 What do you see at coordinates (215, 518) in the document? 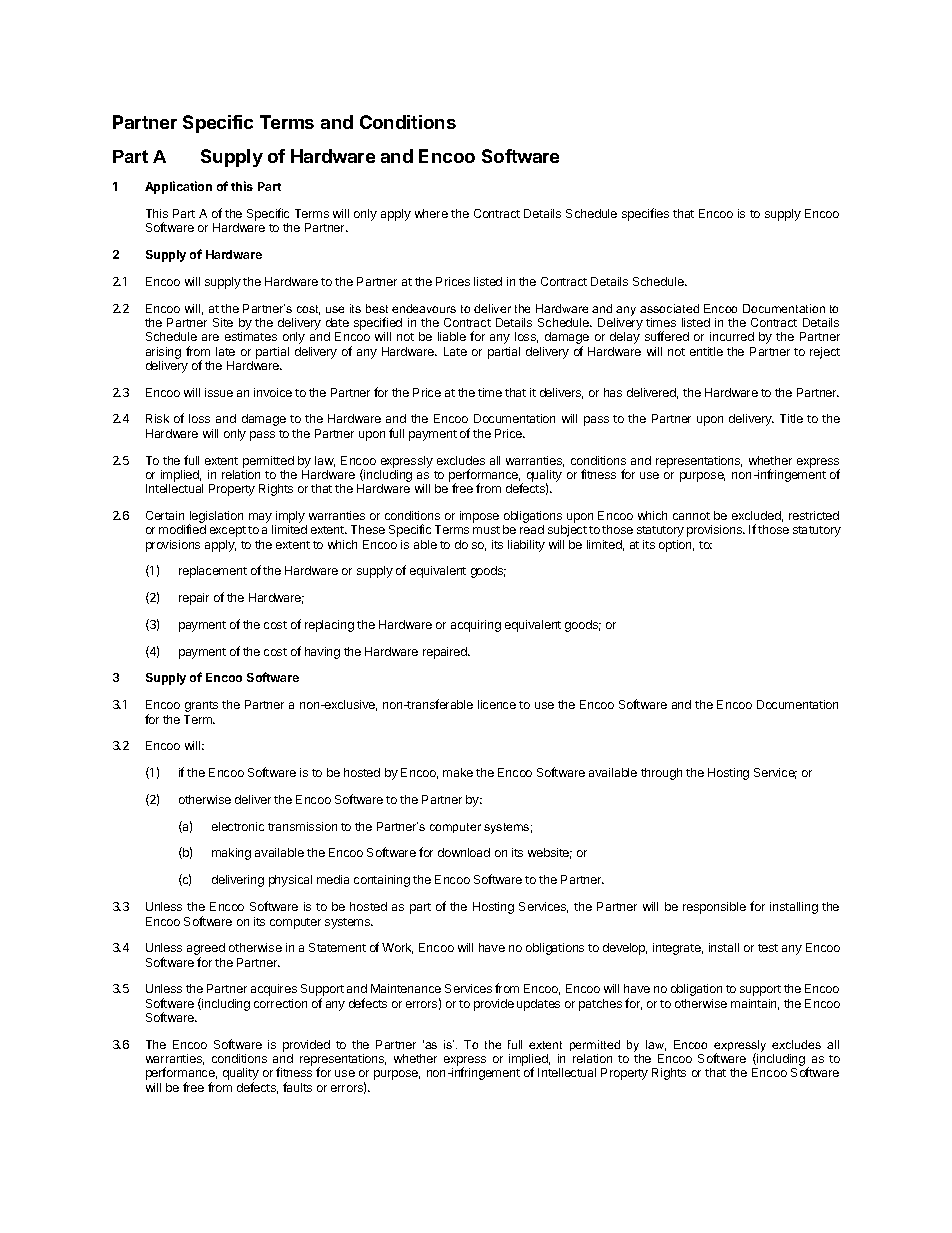
I see `legislation` at bounding box center [215, 518].
